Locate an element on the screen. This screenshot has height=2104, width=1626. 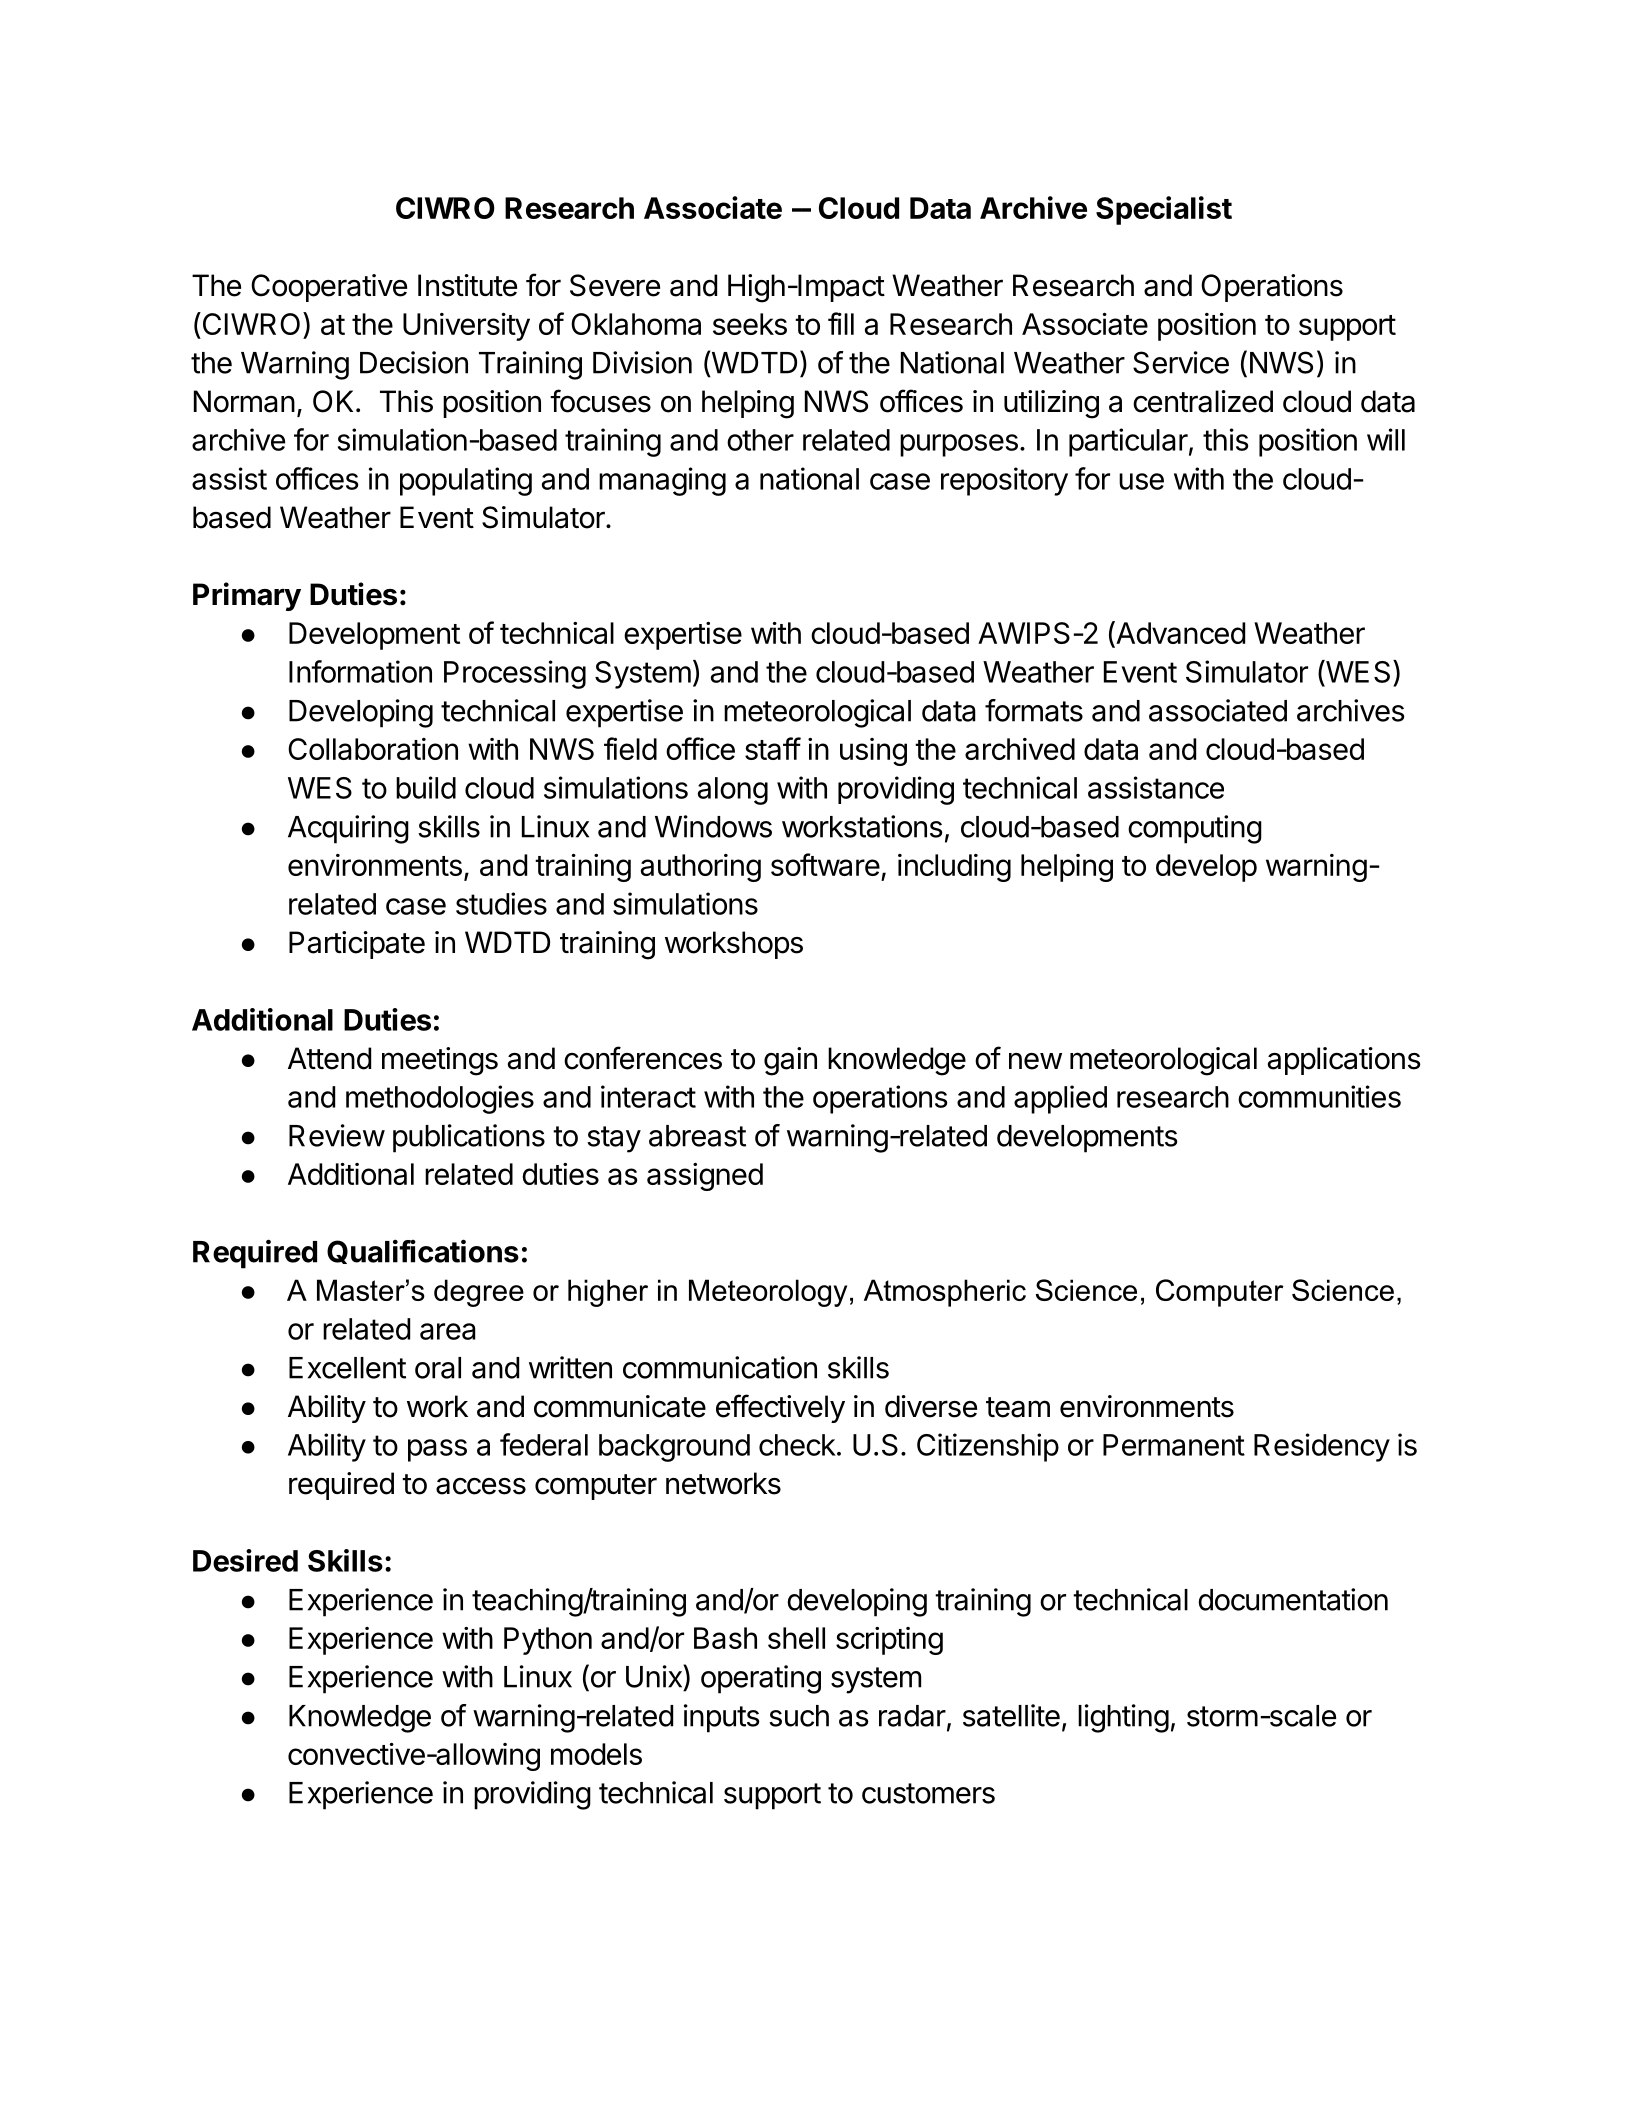
communities is located at coordinates (1319, 1096).
